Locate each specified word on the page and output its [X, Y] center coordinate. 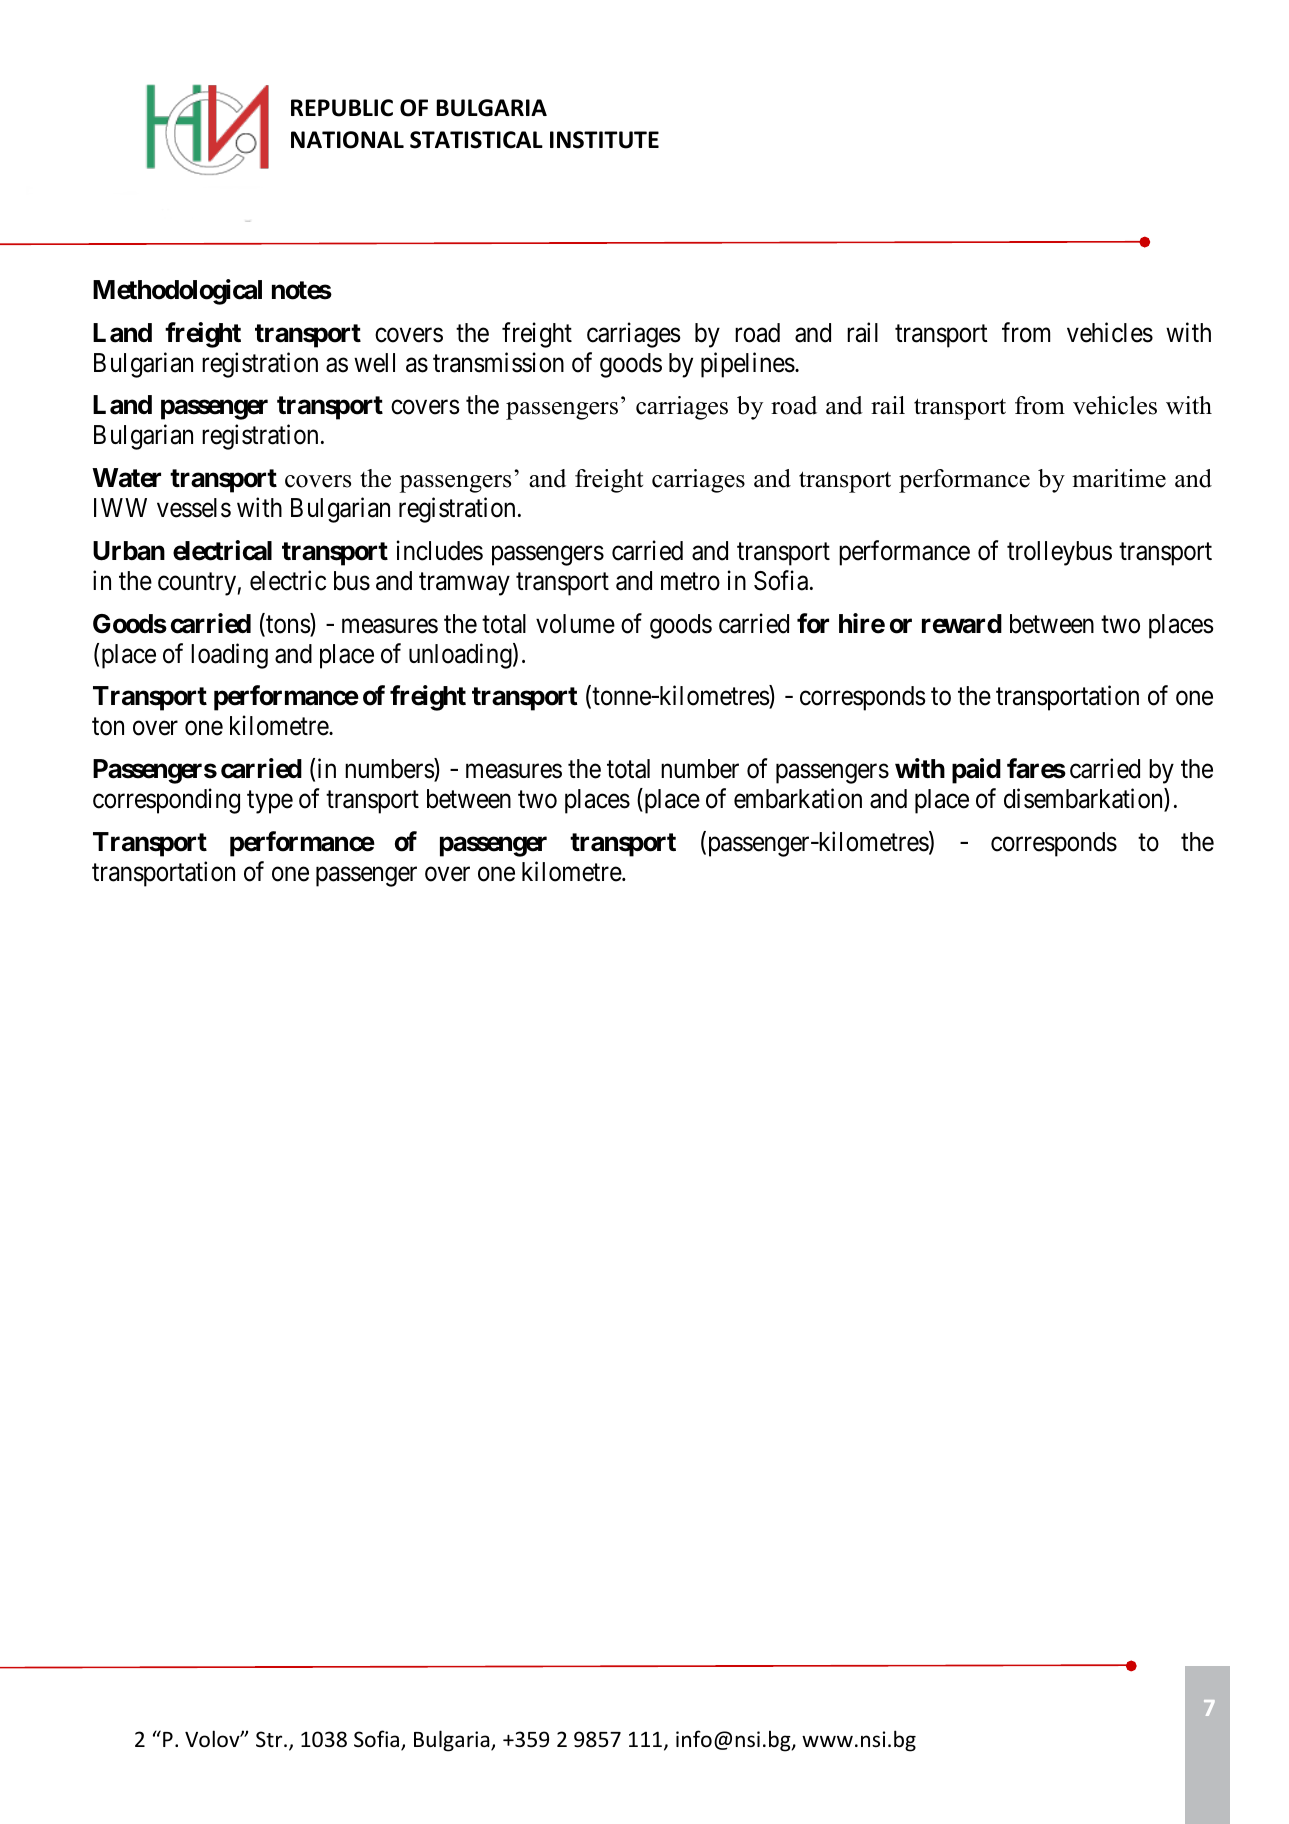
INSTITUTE [604, 140]
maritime [1119, 478]
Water [126, 478]
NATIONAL [347, 140]
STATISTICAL [476, 140]
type [270, 802]
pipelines [748, 365]
